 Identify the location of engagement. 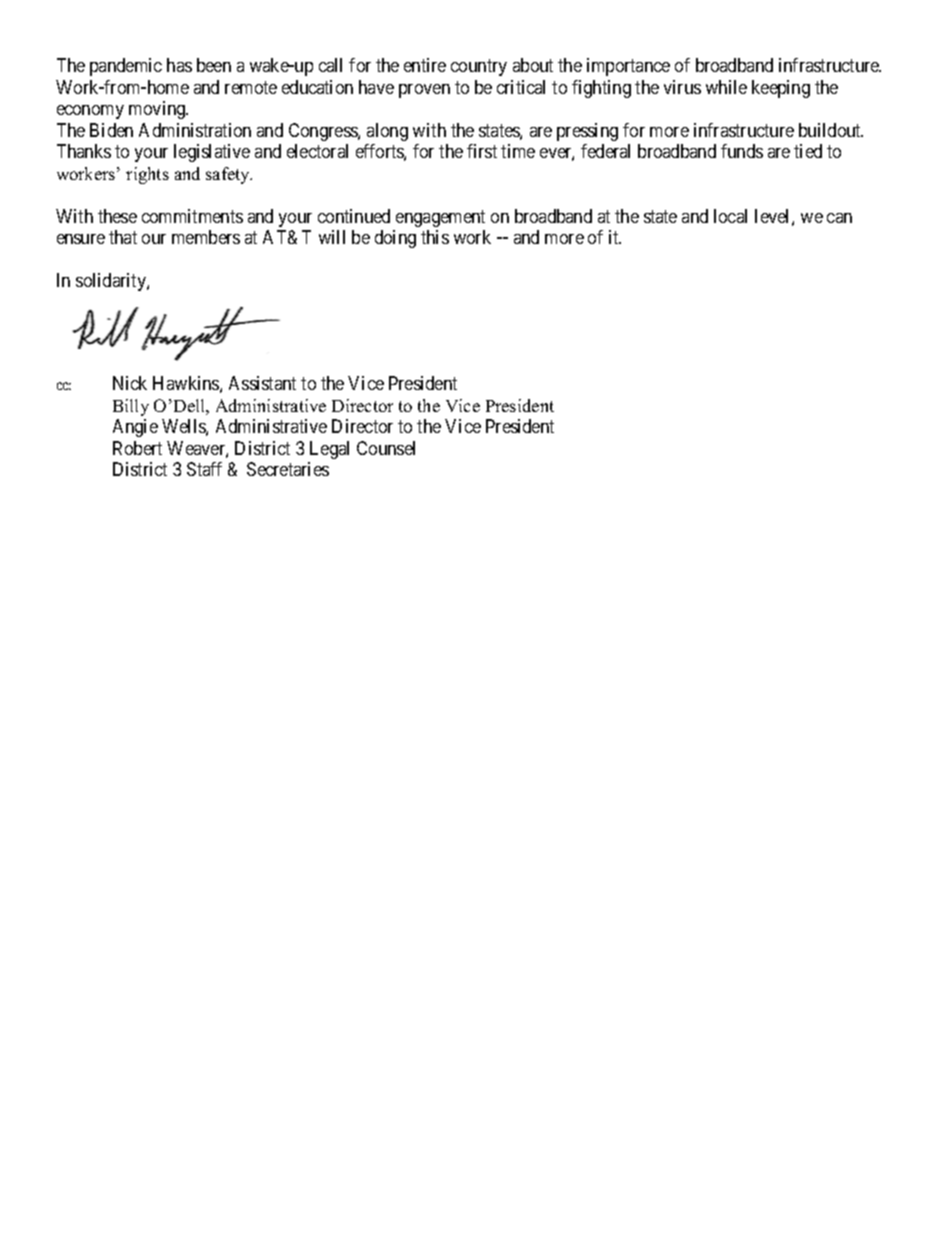
(440, 218).
